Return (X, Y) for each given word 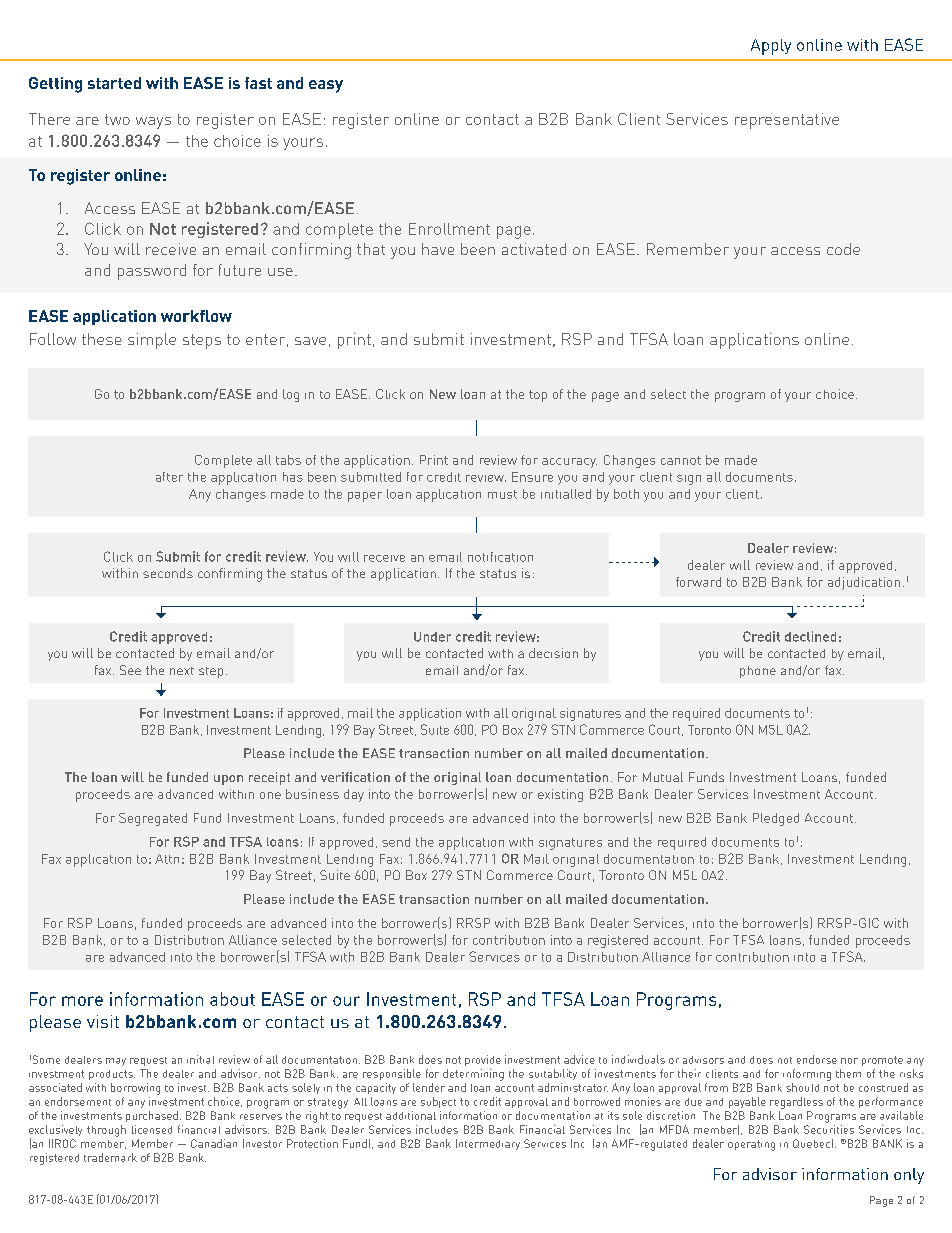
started (114, 83)
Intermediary (488, 1144)
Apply (771, 47)
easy (326, 86)
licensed (152, 1129)
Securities (829, 1129)
